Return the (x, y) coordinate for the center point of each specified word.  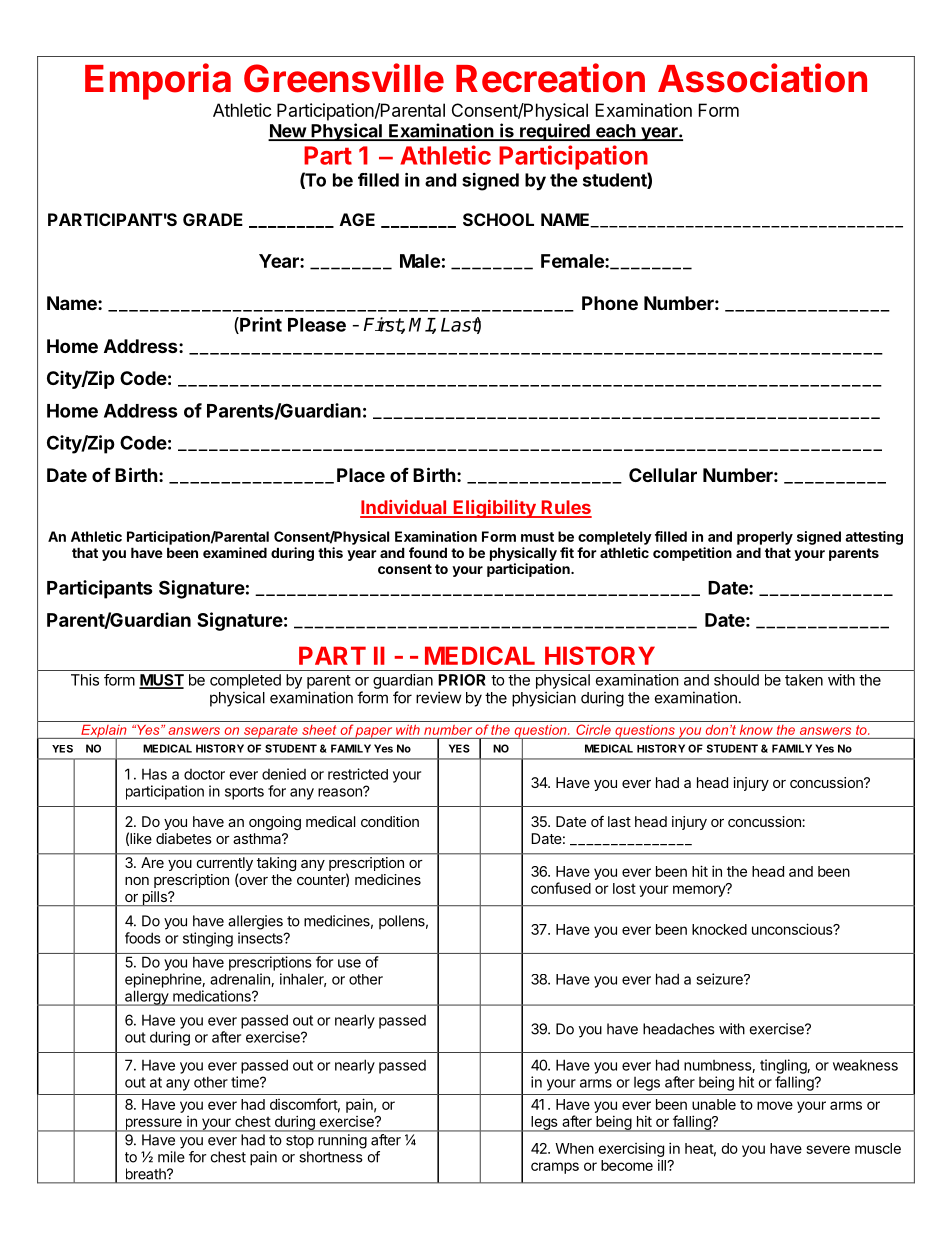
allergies (255, 922)
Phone (610, 303)
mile (171, 1157)
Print (260, 325)
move (775, 1105)
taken (804, 680)
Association (762, 78)
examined (235, 552)
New (288, 132)
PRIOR (462, 680)
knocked (719, 929)
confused (561, 888)
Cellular (663, 475)
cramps (555, 1168)
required (555, 132)
